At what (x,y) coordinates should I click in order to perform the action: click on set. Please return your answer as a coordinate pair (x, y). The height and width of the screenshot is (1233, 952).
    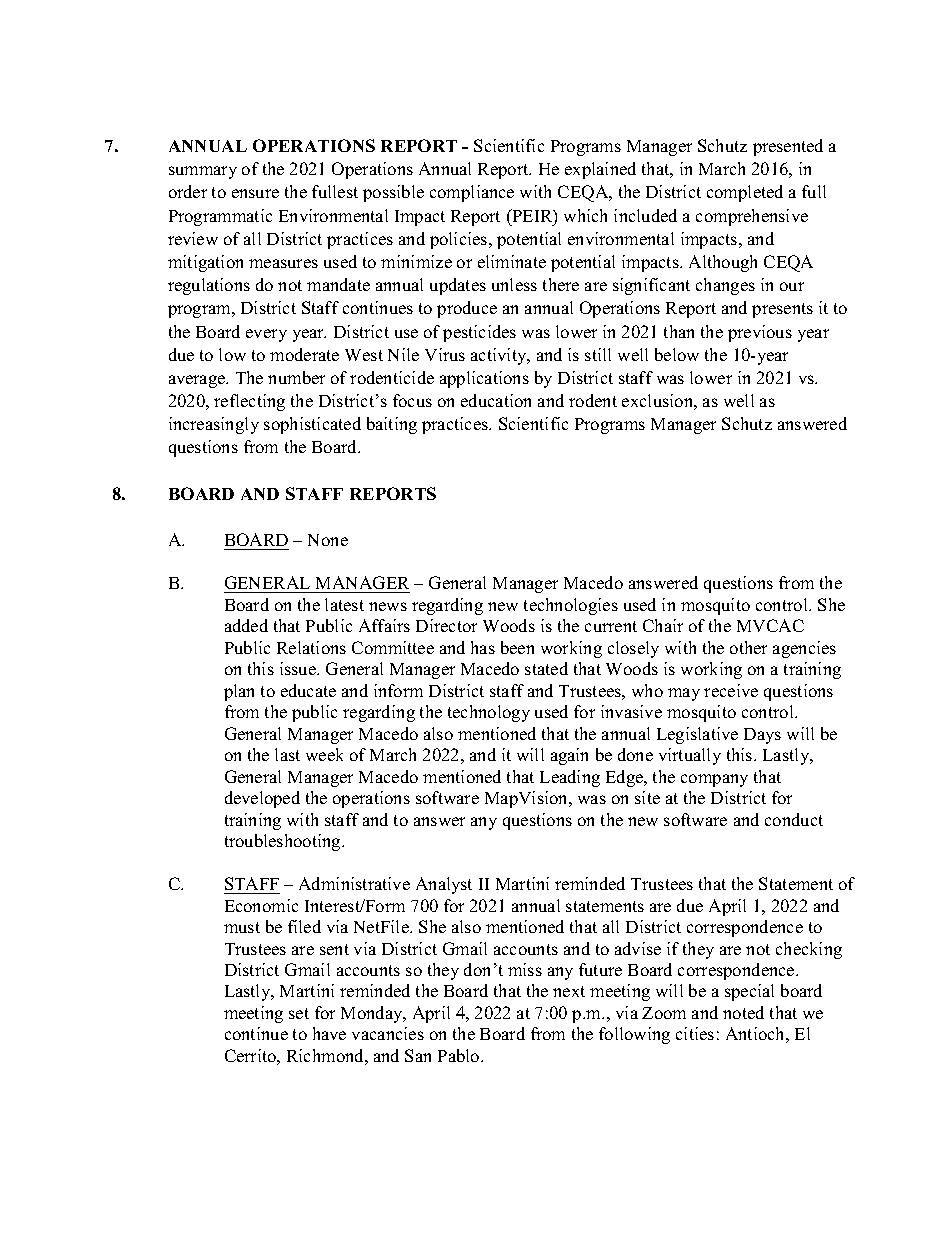
    Looking at the image, I should click on (299, 1013).
